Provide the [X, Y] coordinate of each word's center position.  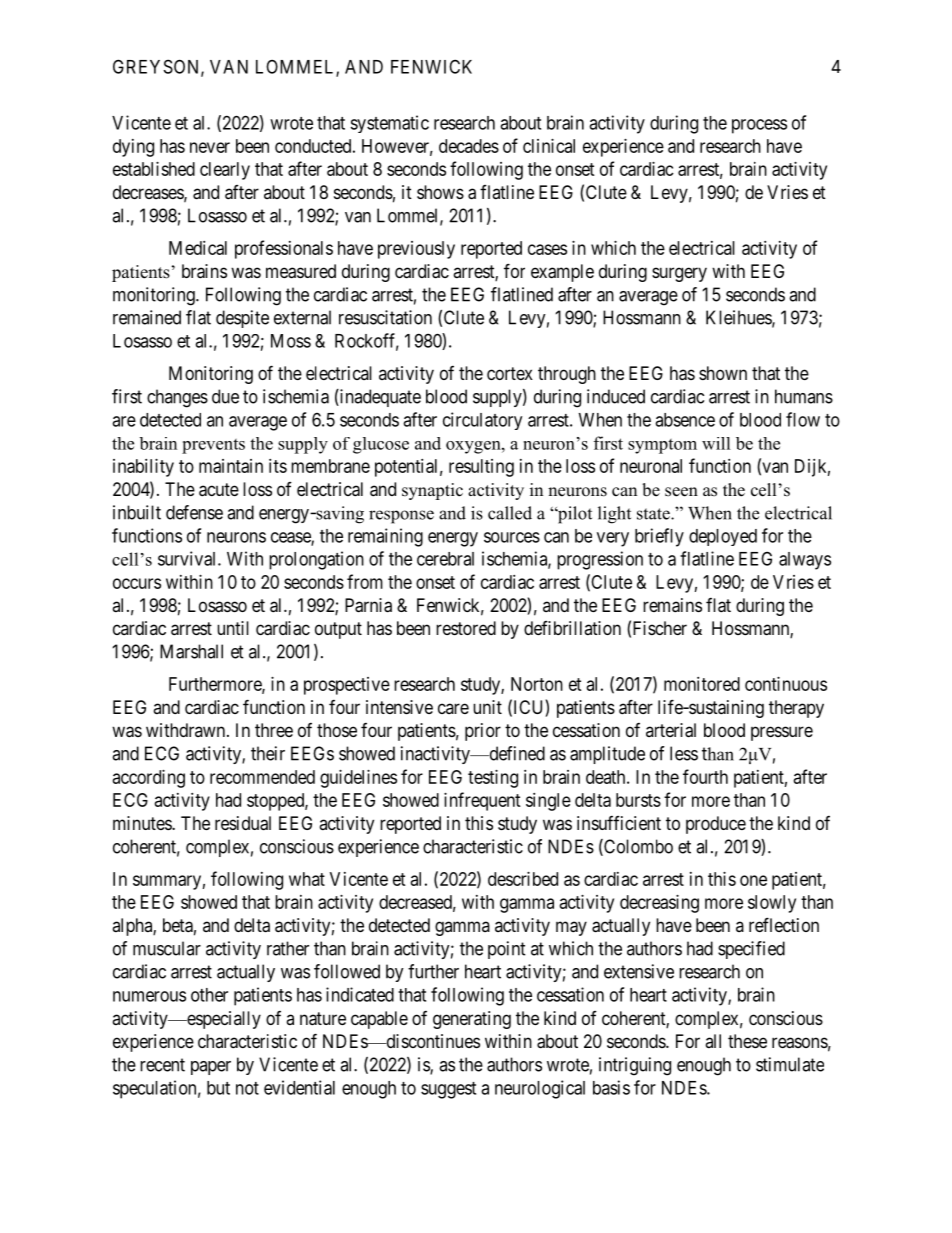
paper [211, 1068]
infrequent [482, 801]
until [233, 628]
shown [723, 373]
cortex [510, 373]
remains [672, 605]
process [759, 126]
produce [716, 825]
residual [243, 823]
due [225, 396]
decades [469, 146]
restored [466, 628]
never [210, 147]
